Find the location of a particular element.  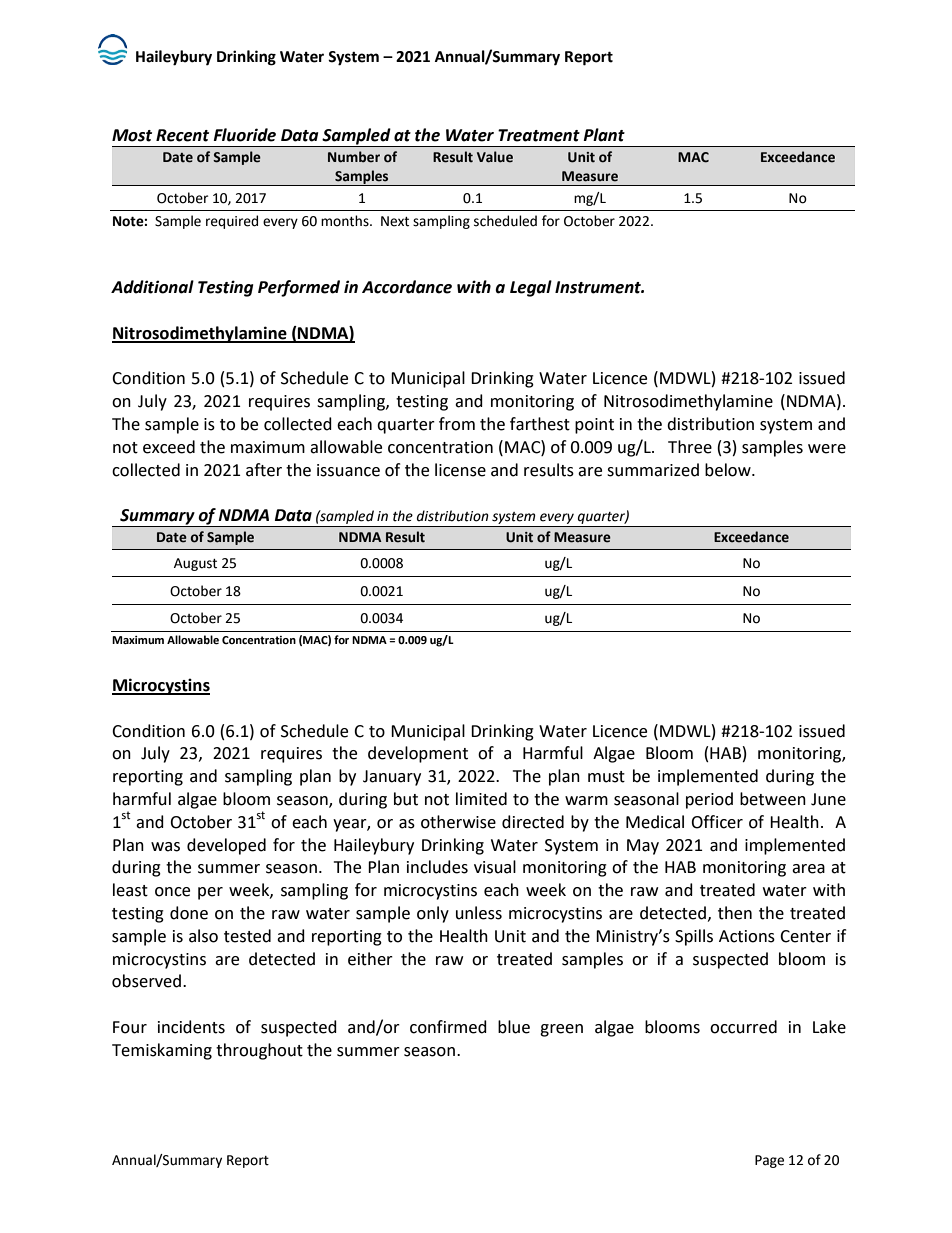

after is located at coordinates (264, 470).
